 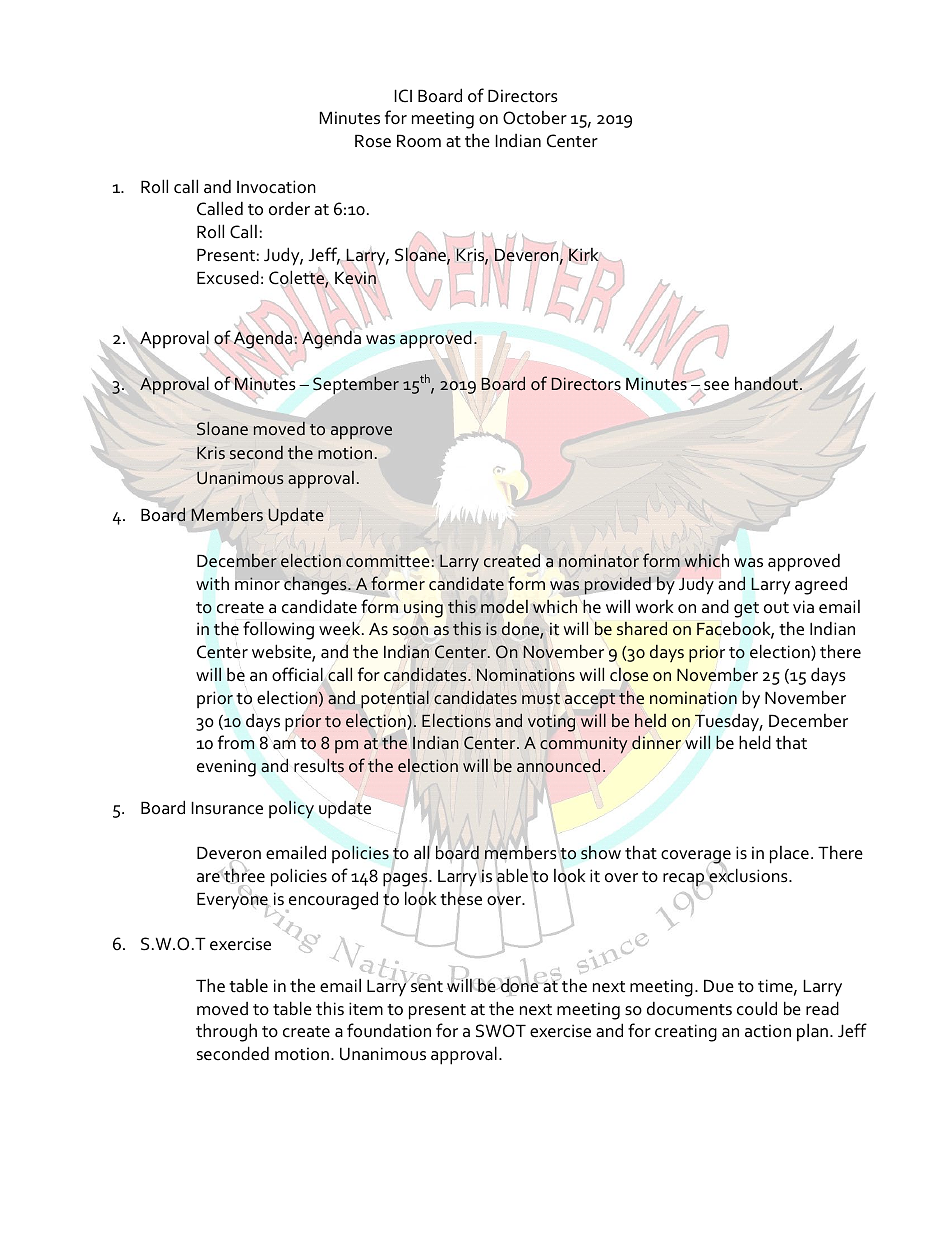 What do you see at coordinates (316, 585) in the document?
I see `changes` at bounding box center [316, 585].
